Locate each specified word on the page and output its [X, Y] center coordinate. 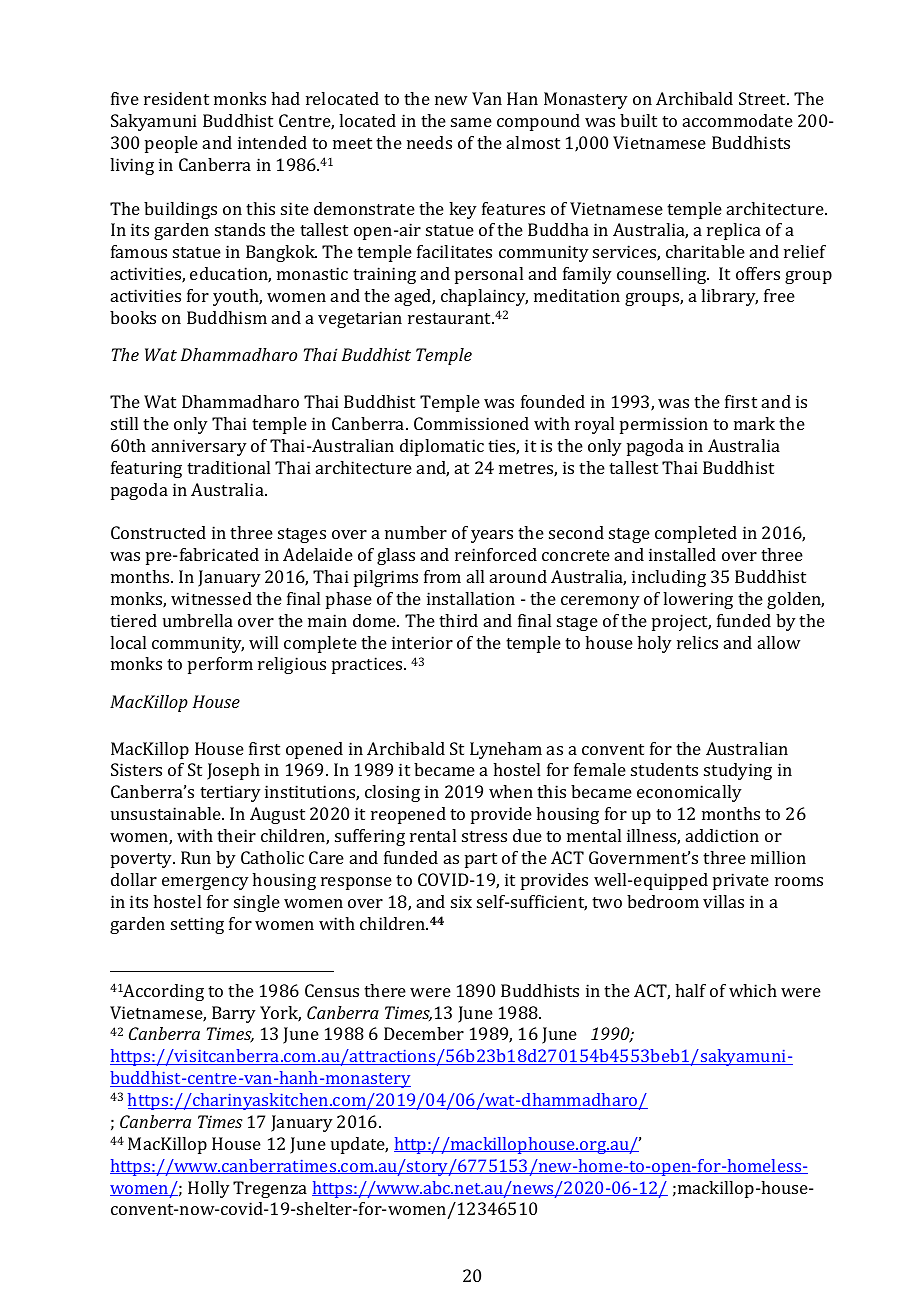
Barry [234, 1014]
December [424, 1033]
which [753, 990]
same [471, 122]
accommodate [738, 120]
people [171, 144]
